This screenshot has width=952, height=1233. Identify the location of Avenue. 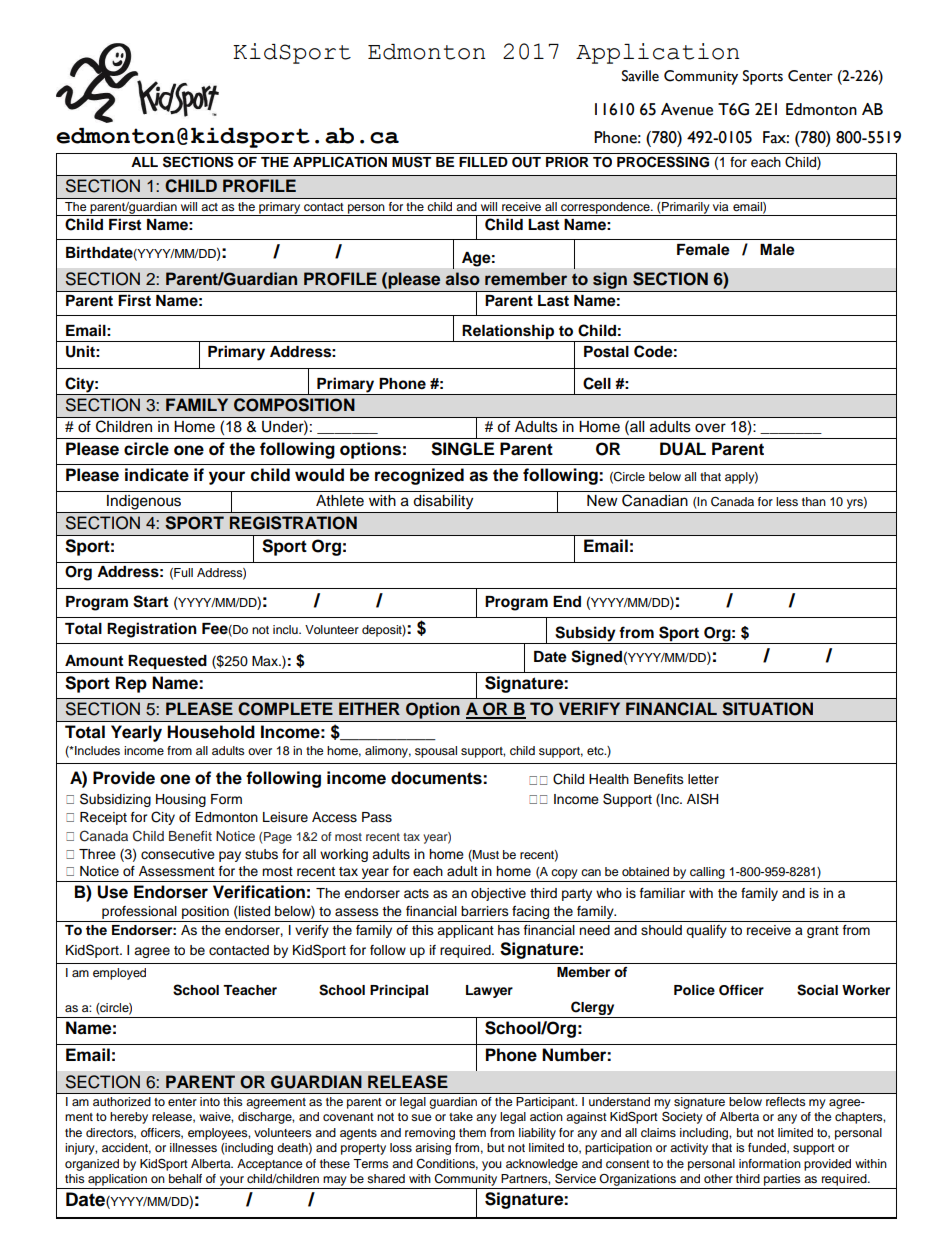
(687, 109).
